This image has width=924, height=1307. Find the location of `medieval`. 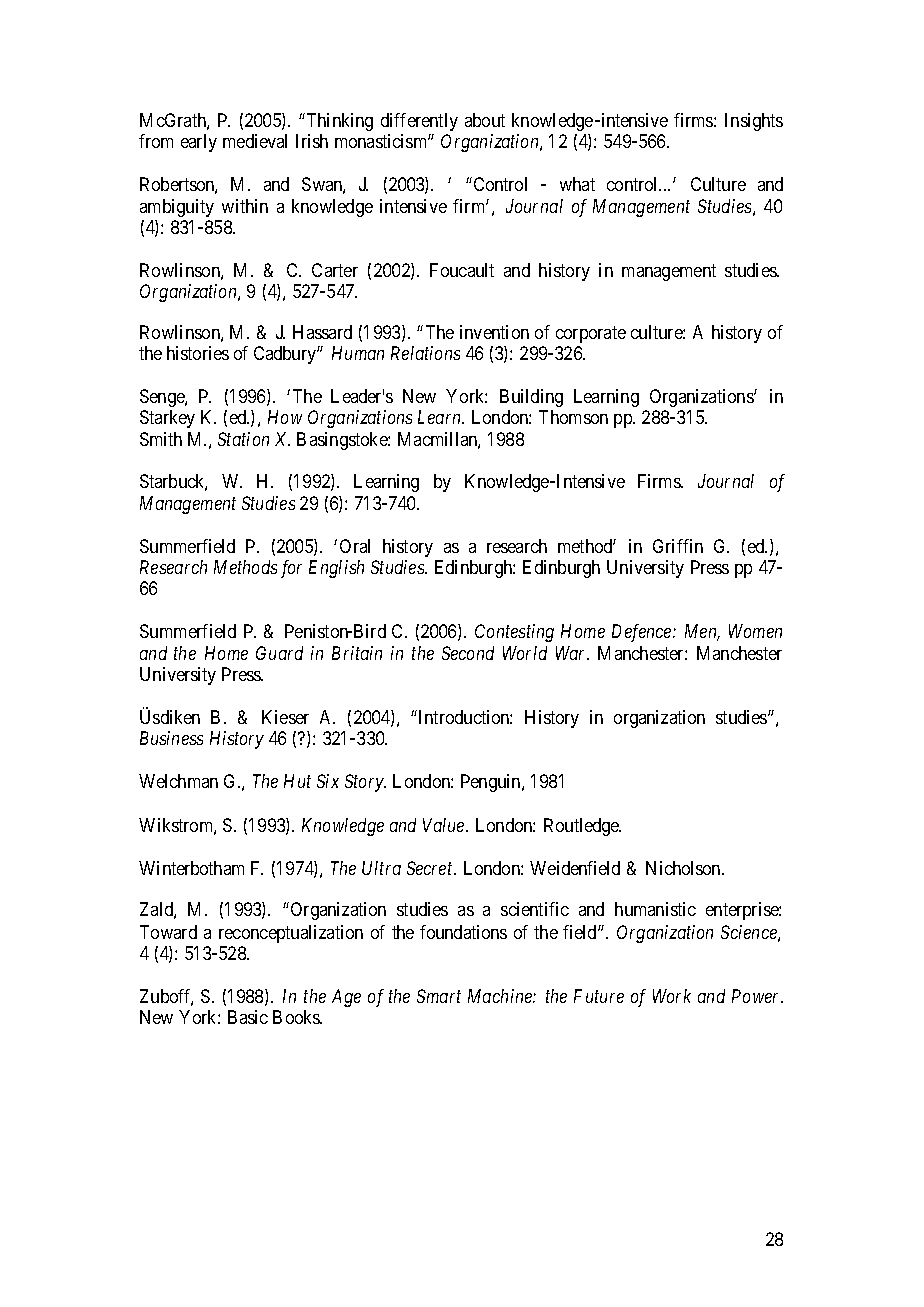

medieval is located at coordinates (255, 141).
